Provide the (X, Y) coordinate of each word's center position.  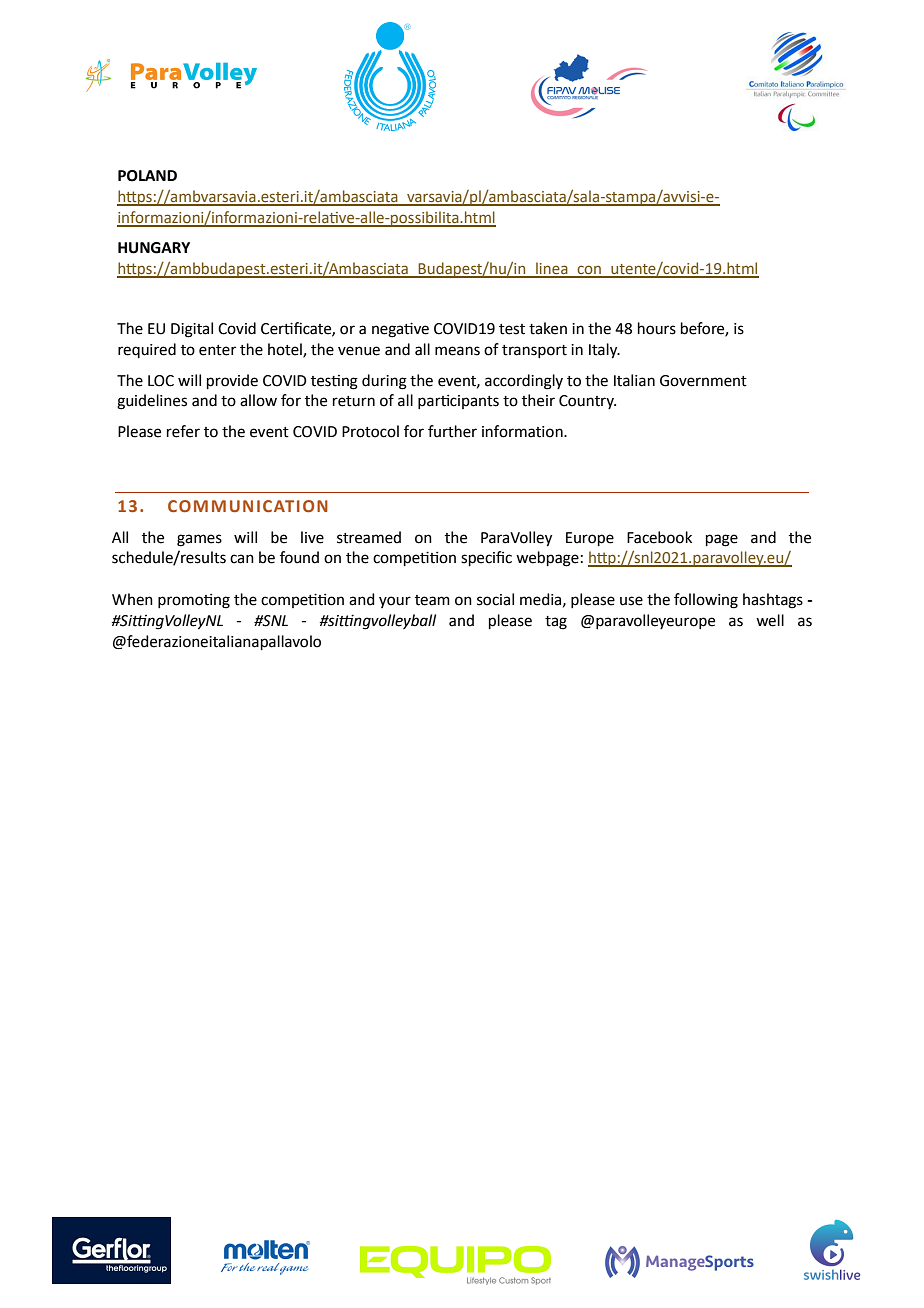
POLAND (147, 176)
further (452, 431)
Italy (604, 351)
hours (657, 328)
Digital (192, 330)
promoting (194, 601)
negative (400, 330)
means (457, 351)
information (523, 431)
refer (183, 431)
